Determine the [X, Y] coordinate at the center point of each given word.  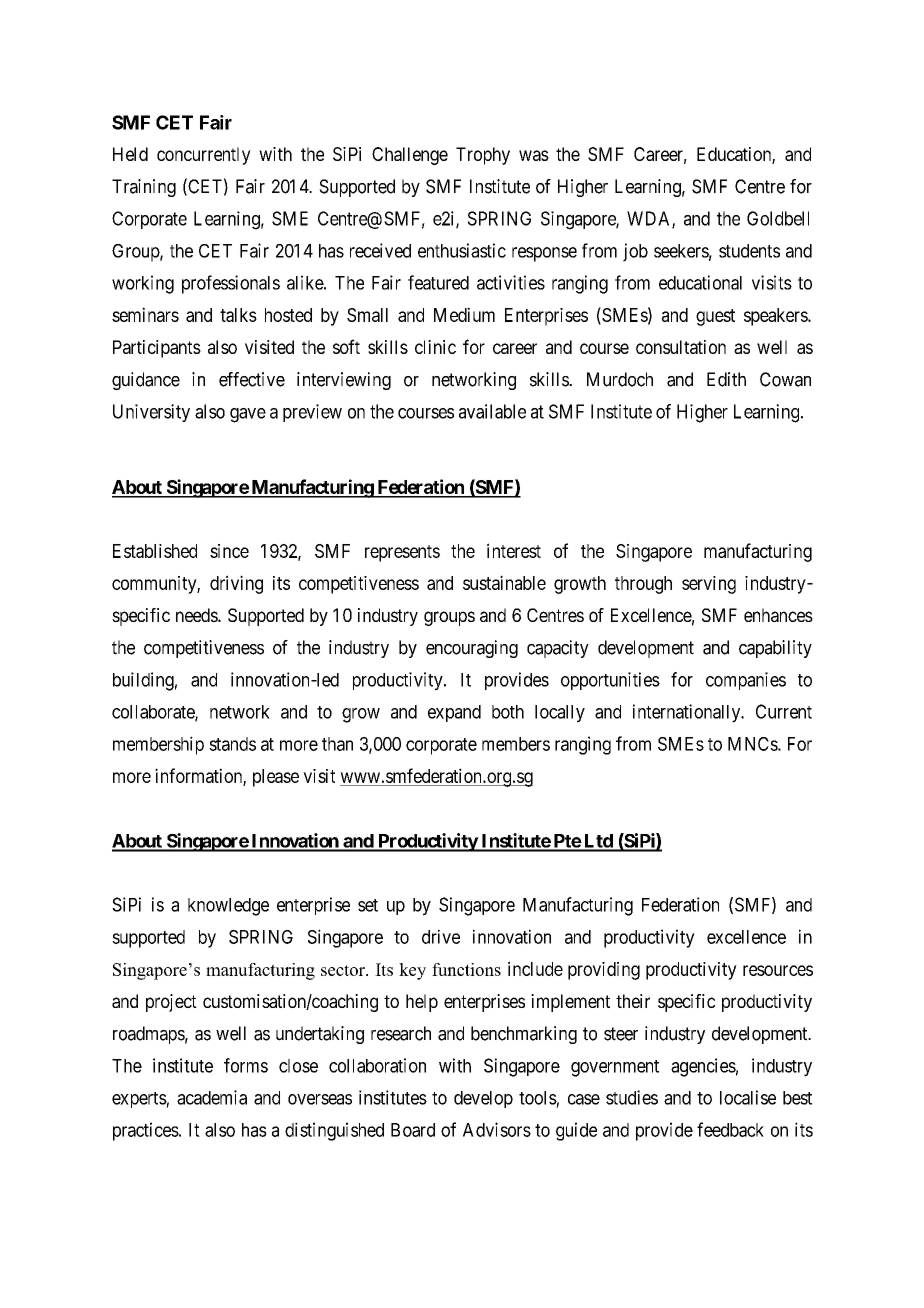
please [276, 778]
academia [212, 1097]
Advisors [497, 1129]
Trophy [483, 156]
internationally [688, 713]
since [229, 551]
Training [144, 188]
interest [514, 550]
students [749, 251]
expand [454, 713]
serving [709, 585]
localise [748, 1097]
